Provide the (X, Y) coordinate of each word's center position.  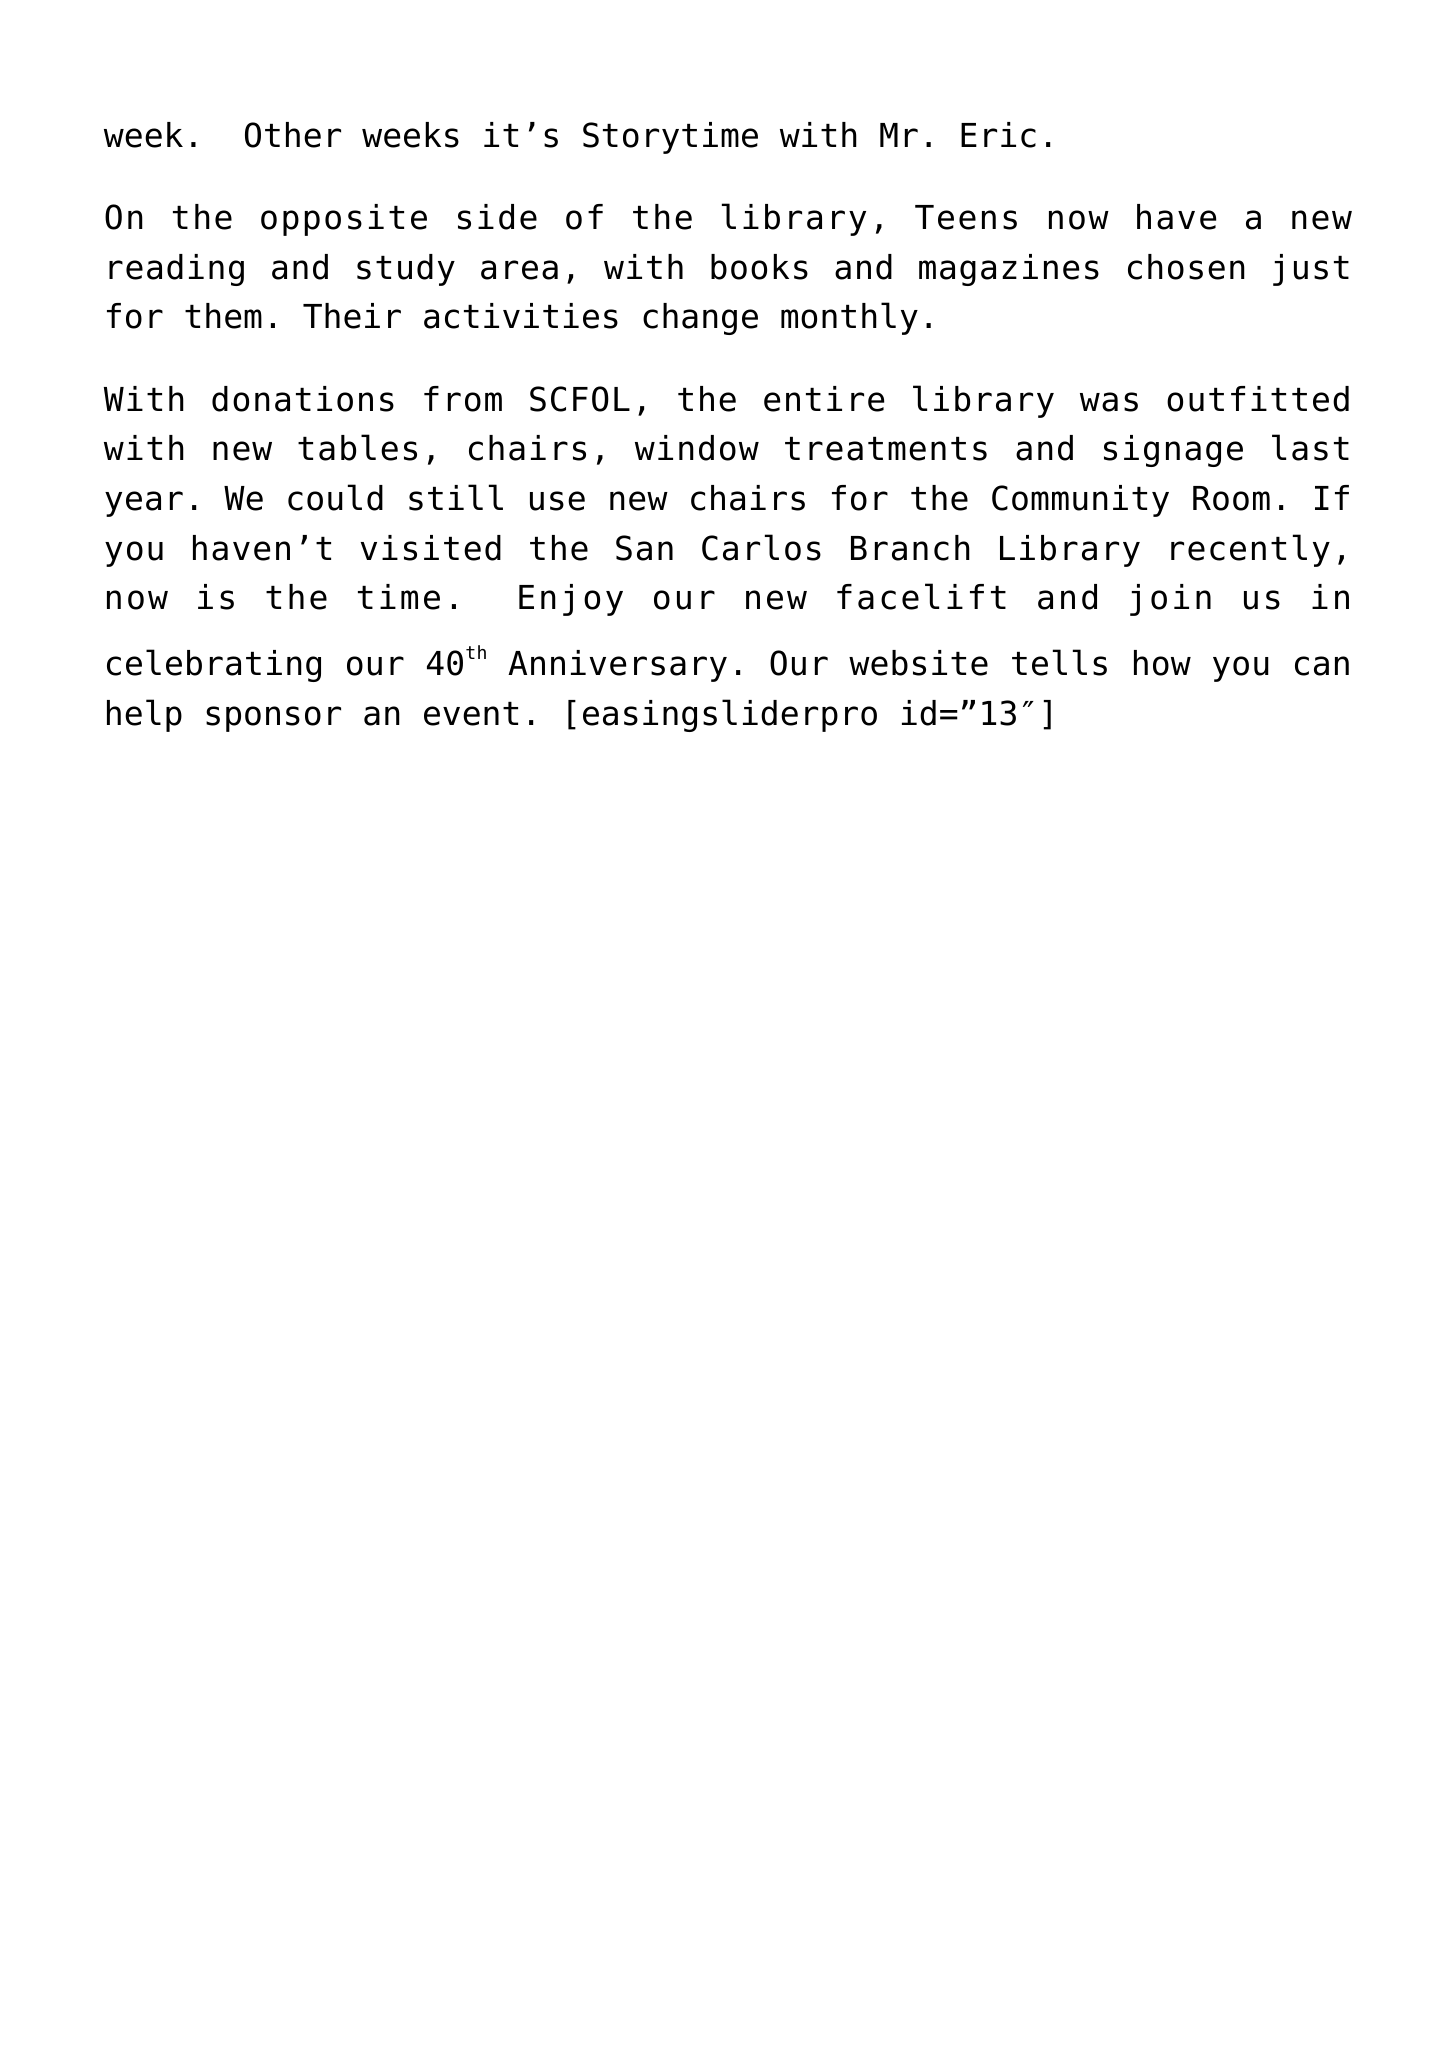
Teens (966, 217)
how (1162, 663)
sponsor (273, 719)
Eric (998, 135)
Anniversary (617, 666)
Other (293, 135)
